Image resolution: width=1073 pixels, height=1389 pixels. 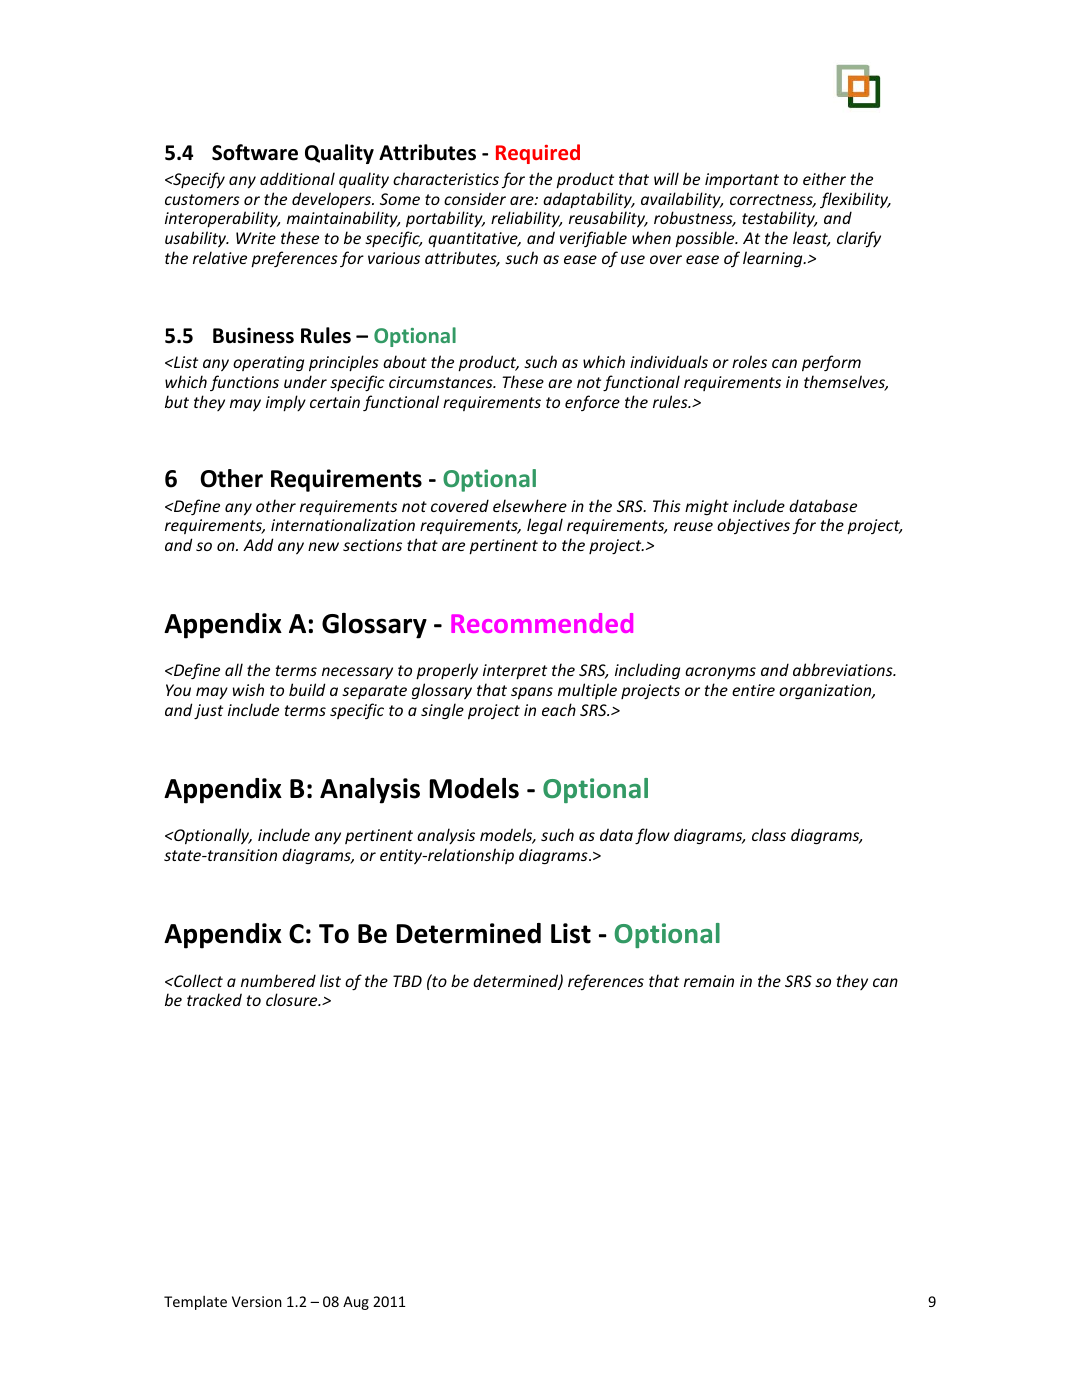 What do you see at coordinates (257, 1301) in the page?
I see `Version` at bounding box center [257, 1301].
